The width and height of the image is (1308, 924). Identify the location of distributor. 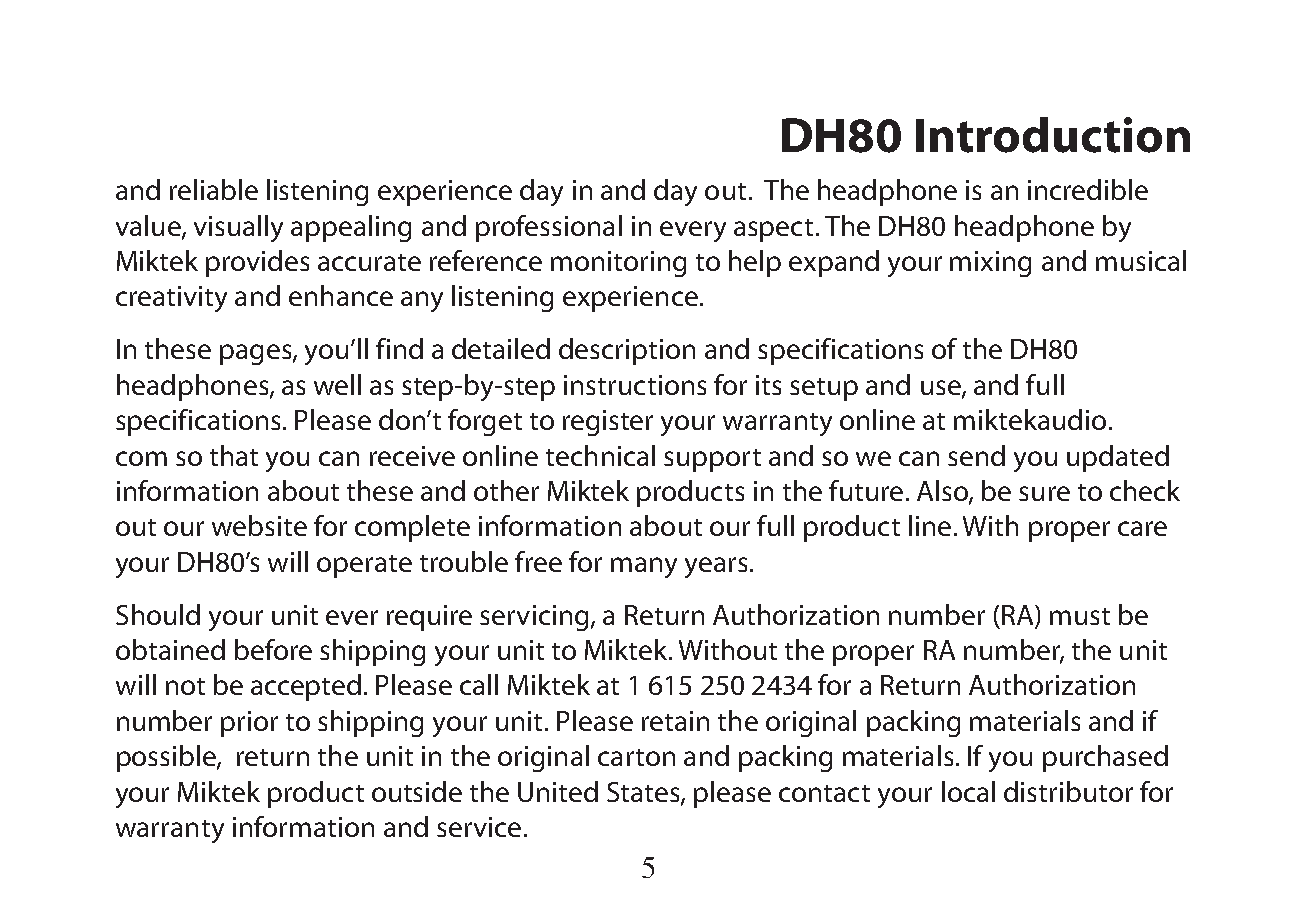
(1068, 791).
